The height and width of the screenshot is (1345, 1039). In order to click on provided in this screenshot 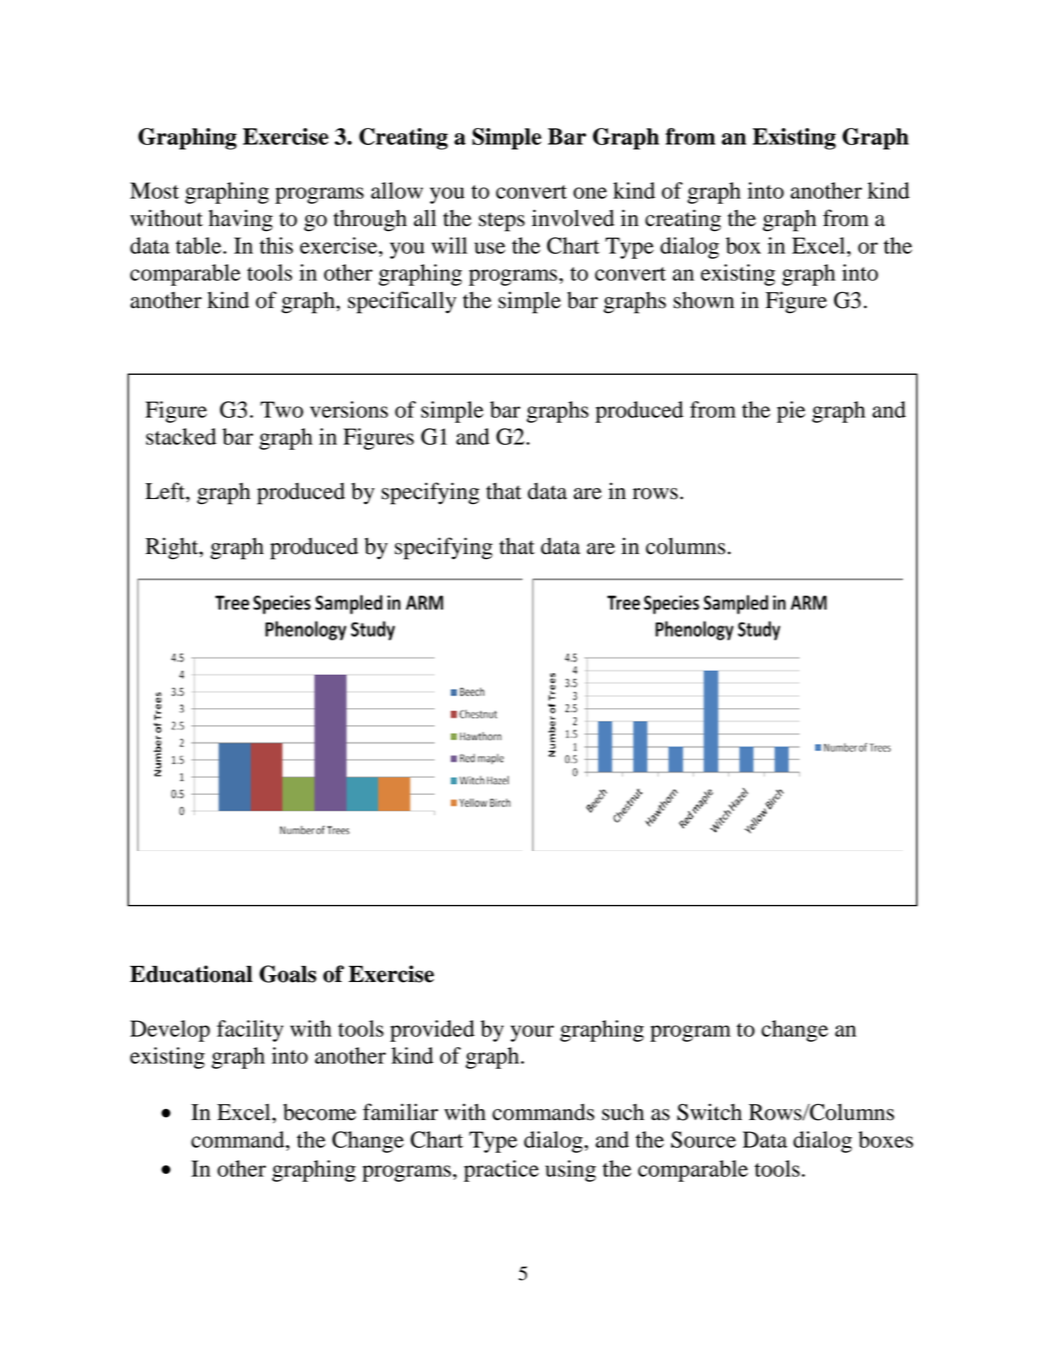, I will do `click(432, 1031)`.
